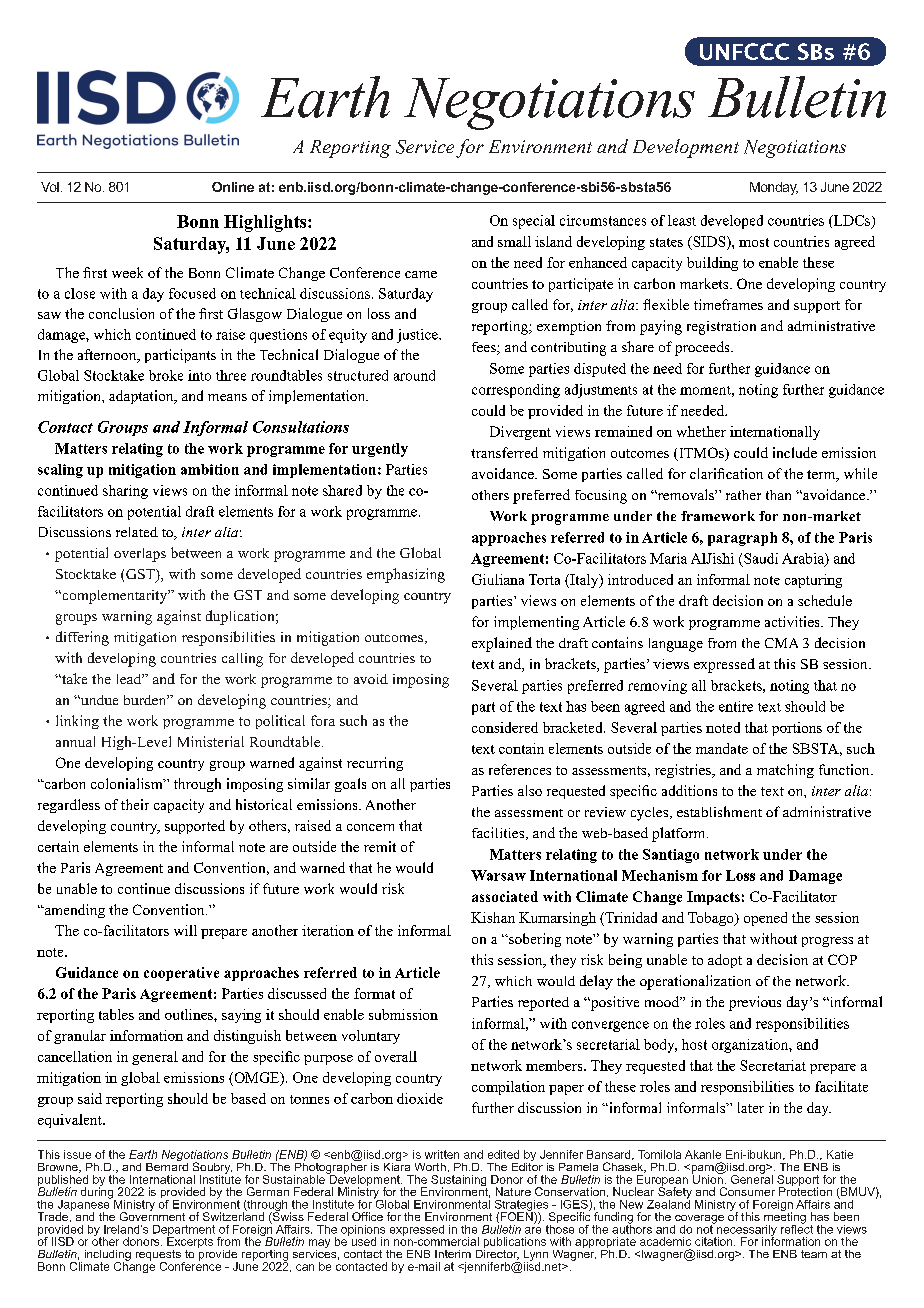 The width and height of the document is (924, 1308). Describe the element at coordinates (719, 811) in the document. I see `establishment` at that location.
